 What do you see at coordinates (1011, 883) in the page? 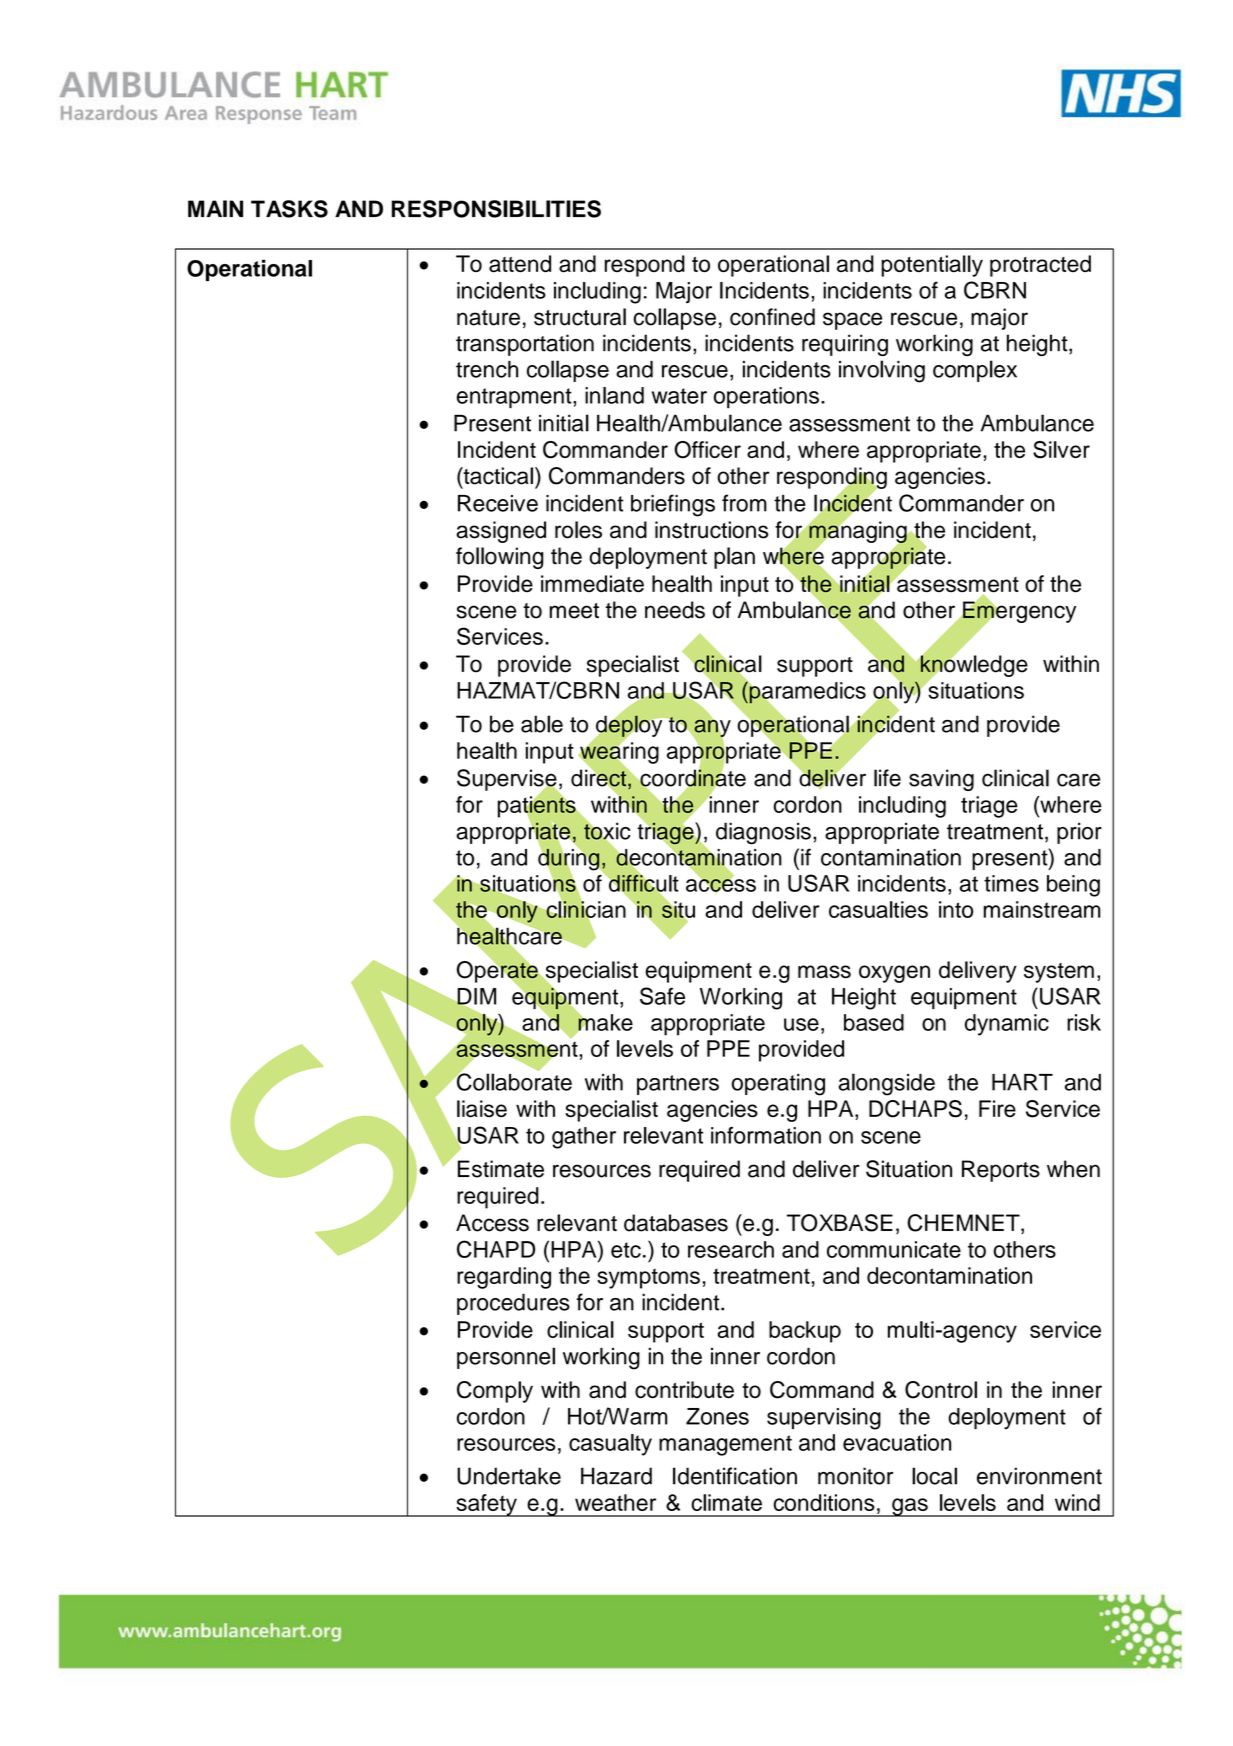
I see `times` at bounding box center [1011, 883].
